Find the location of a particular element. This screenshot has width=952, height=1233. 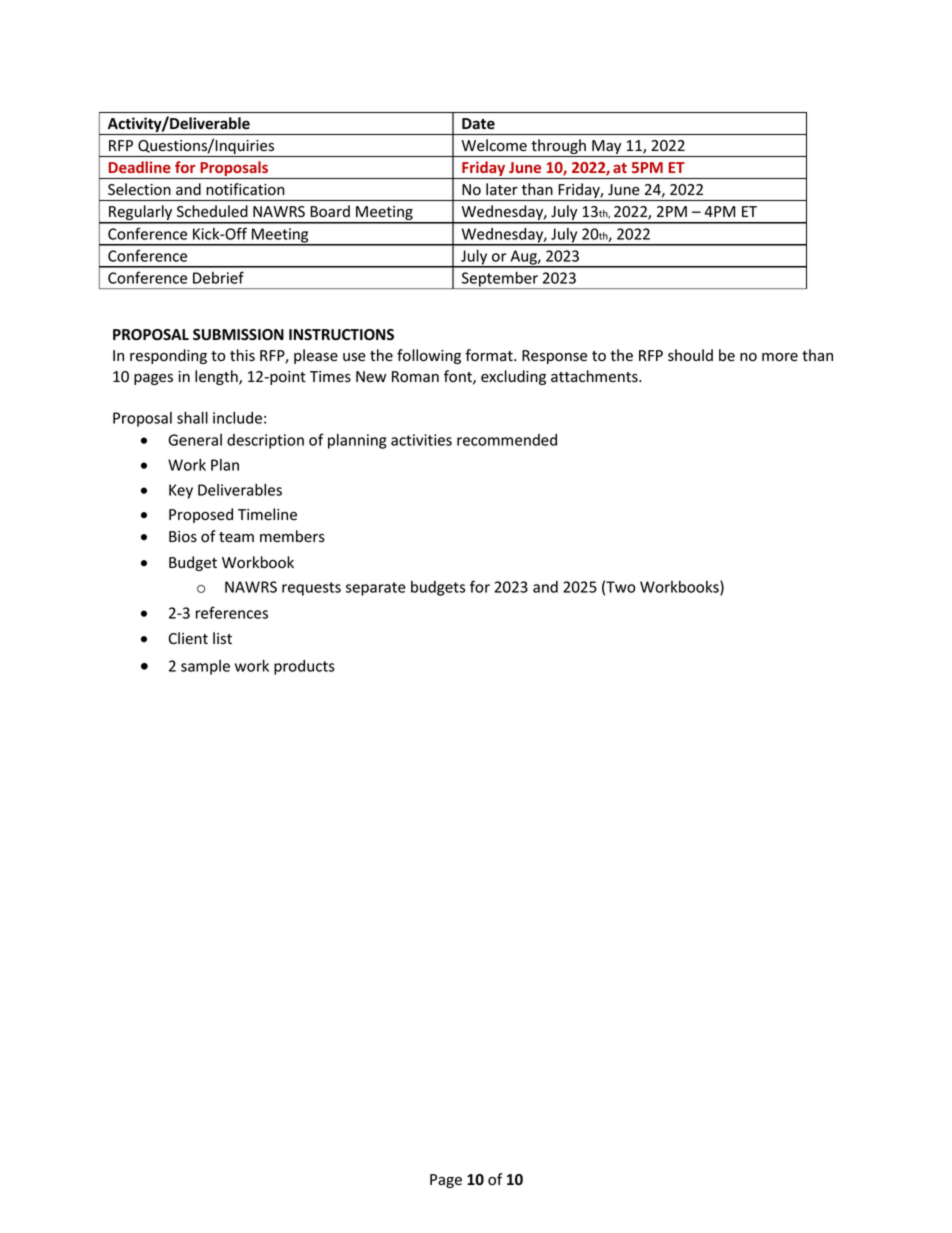

length is located at coordinates (217, 377).
